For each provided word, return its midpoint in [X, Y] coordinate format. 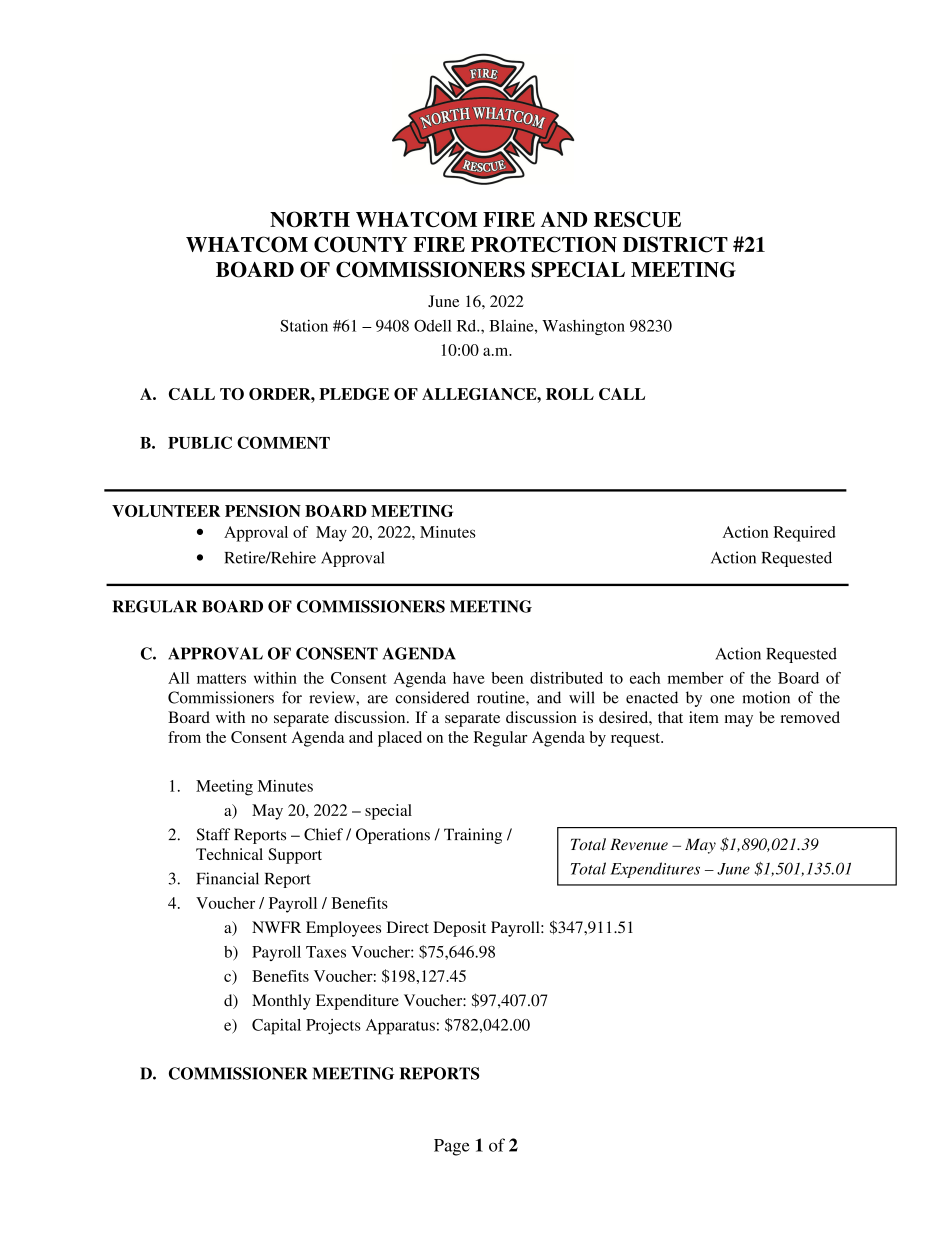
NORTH [310, 219]
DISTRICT [675, 244]
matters [221, 679]
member [696, 678]
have [469, 678]
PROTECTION [544, 244]
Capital [276, 1027]
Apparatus [400, 1027]
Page [452, 1147]
